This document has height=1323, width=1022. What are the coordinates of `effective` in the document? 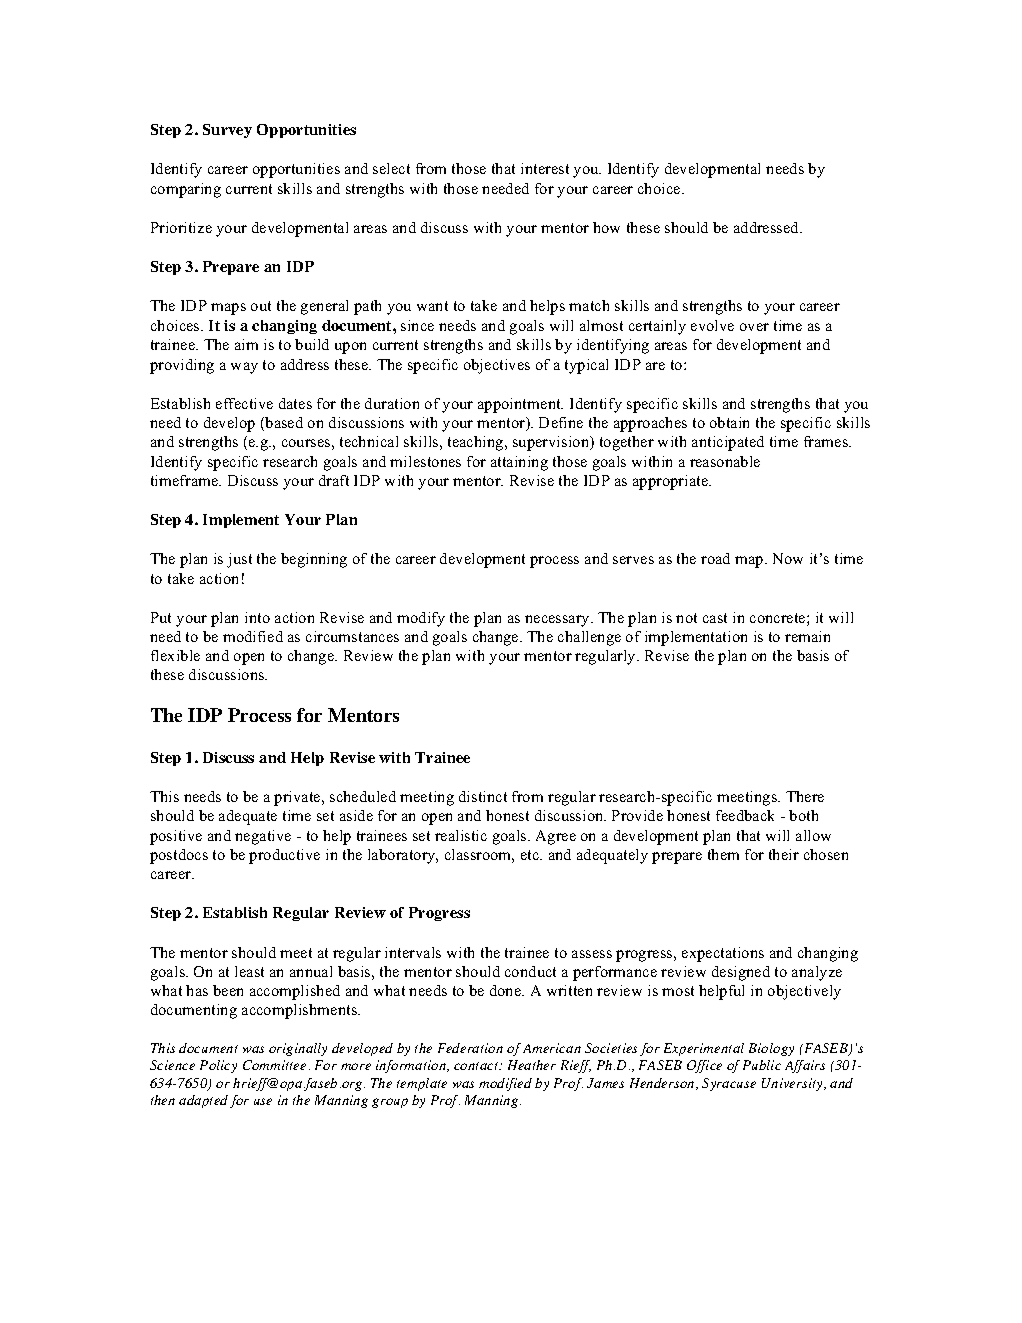 It's located at (244, 403).
